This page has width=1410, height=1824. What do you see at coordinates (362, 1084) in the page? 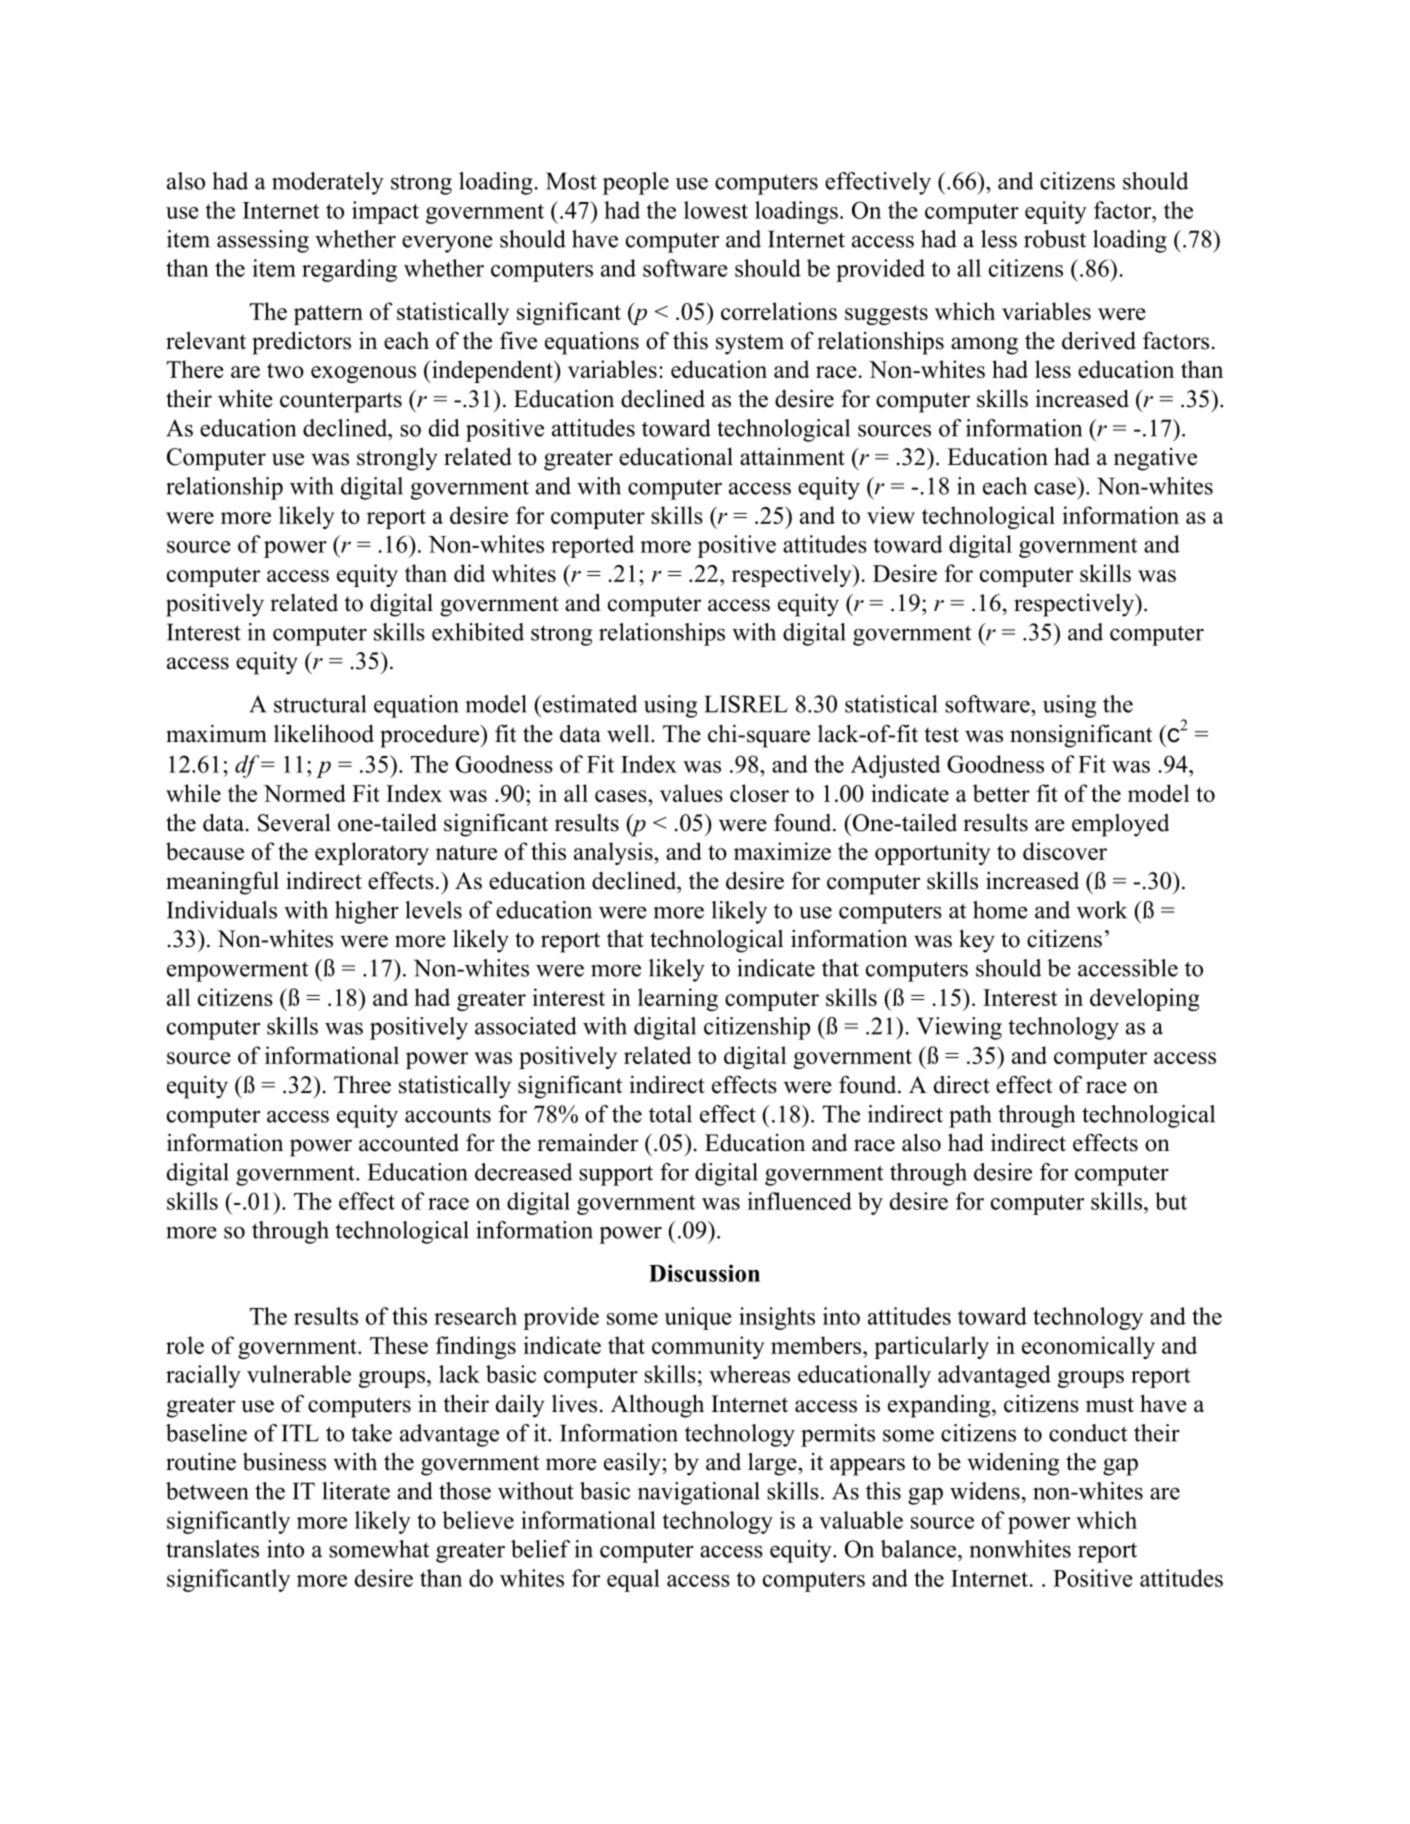
I see `Three` at bounding box center [362, 1084].
